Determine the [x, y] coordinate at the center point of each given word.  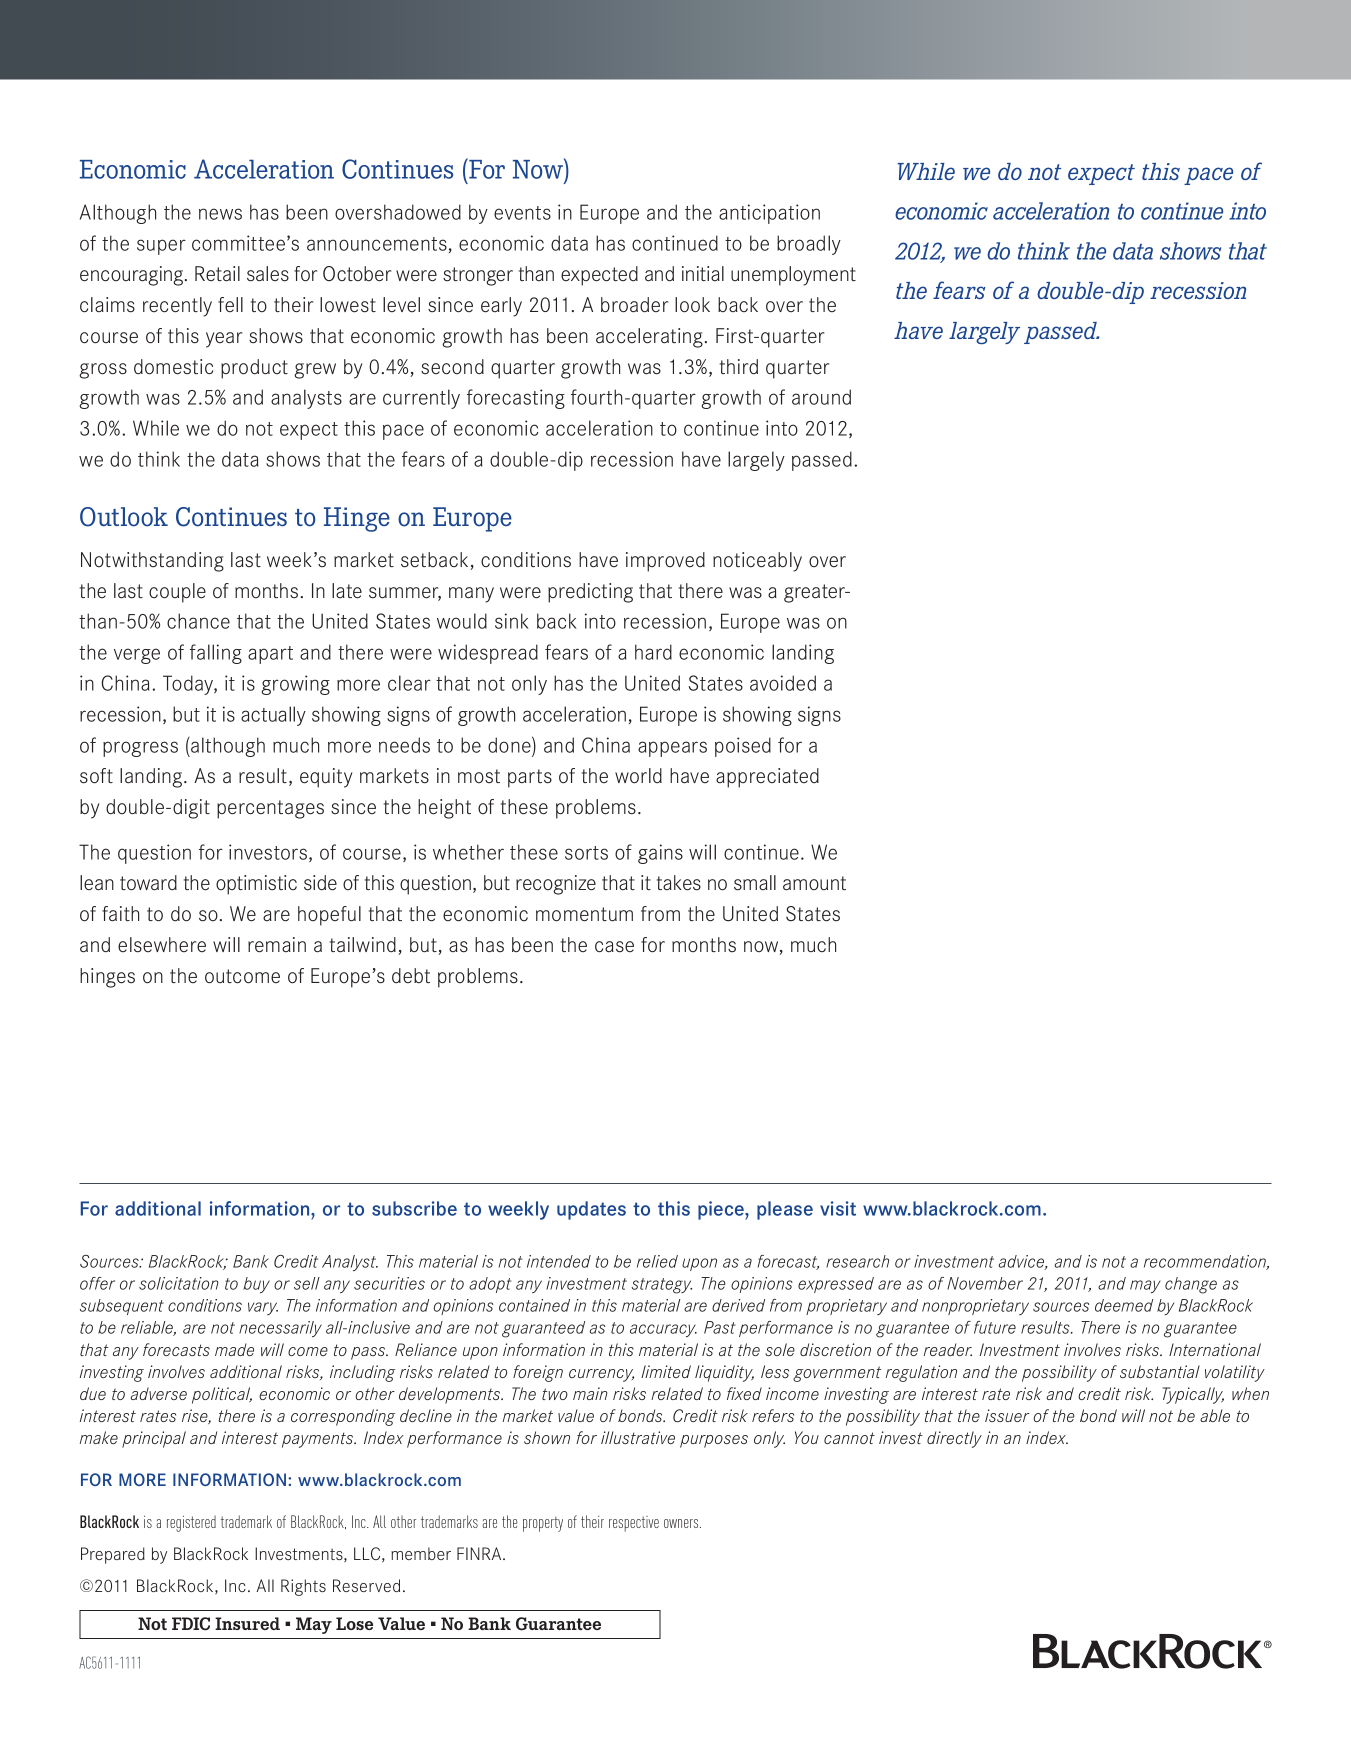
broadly [809, 245]
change [1191, 1285]
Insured [247, 1623]
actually [273, 716]
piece [722, 1210]
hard [653, 652]
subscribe [414, 1208]
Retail [217, 274]
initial [703, 273]
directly [954, 1439]
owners [682, 1523]
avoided [783, 683]
